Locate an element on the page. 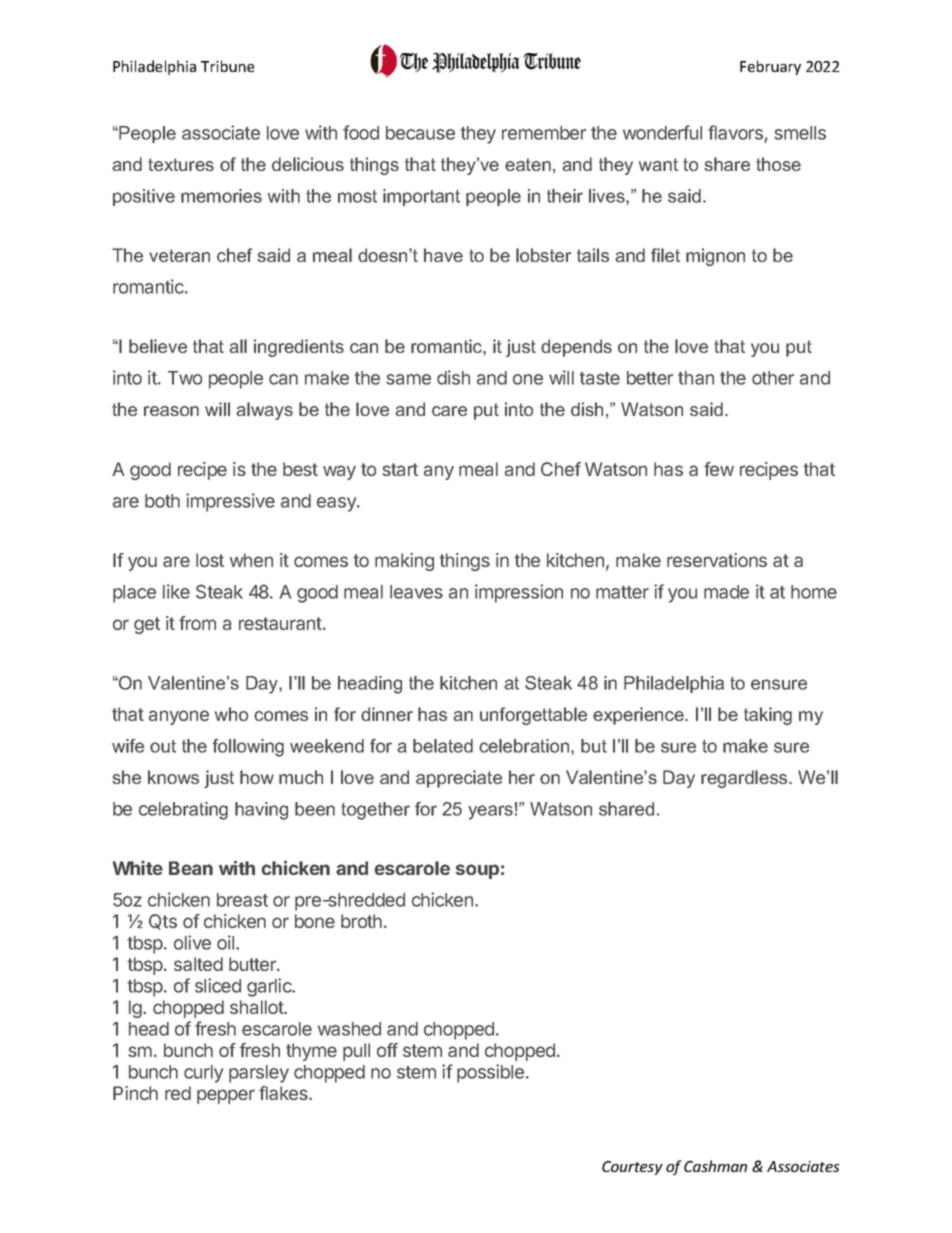 Image resolution: width=952 pixels, height=1233 pixels. impression is located at coordinates (519, 593).
